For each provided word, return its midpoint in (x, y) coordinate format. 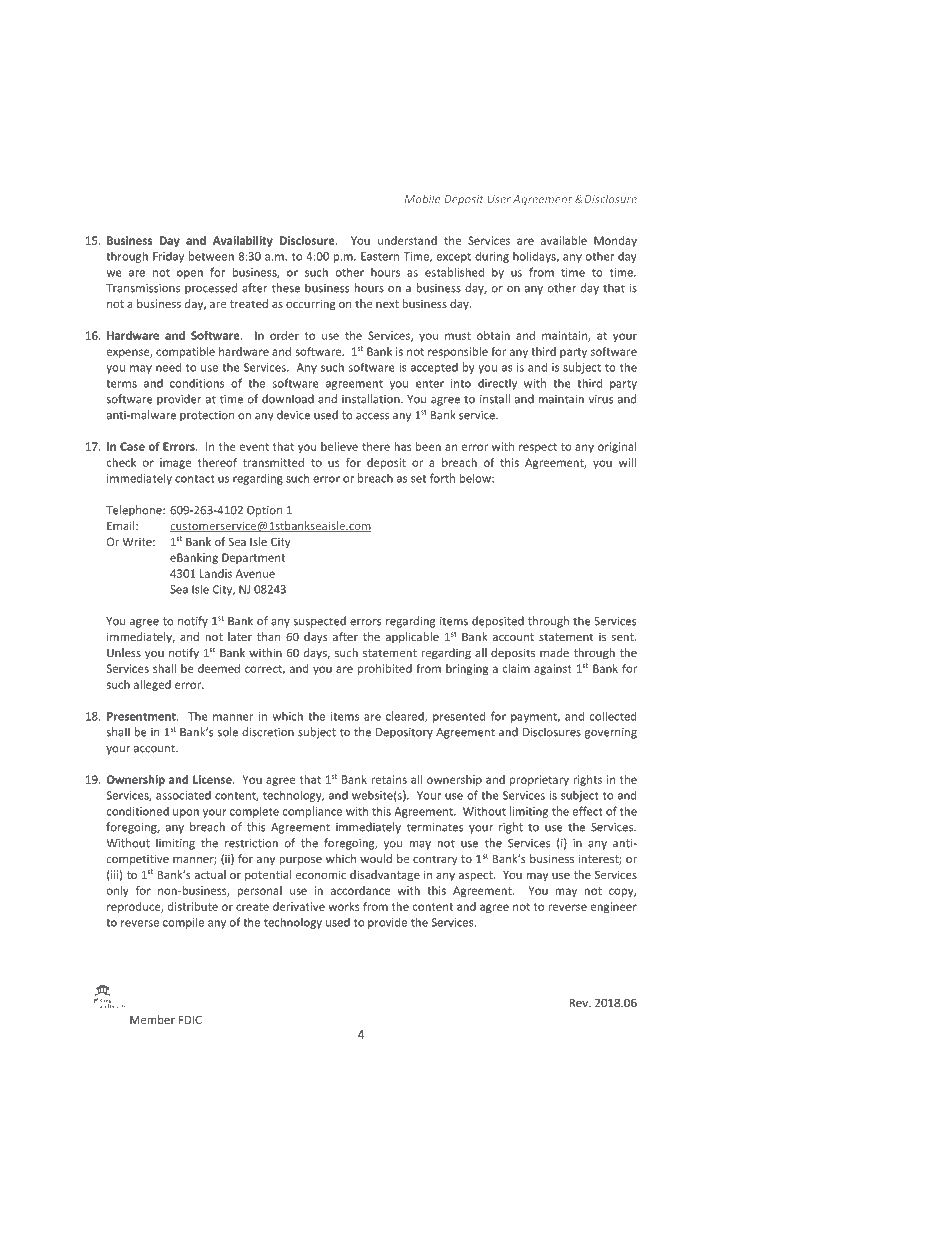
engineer (614, 907)
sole (228, 732)
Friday (168, 257)
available (564, 240)
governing (611, 733)
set (418, 479)
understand (407, 240)
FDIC (190, 1019)
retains (389, 779)
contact (195, 479)
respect (538, 448)
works (344, 906)
